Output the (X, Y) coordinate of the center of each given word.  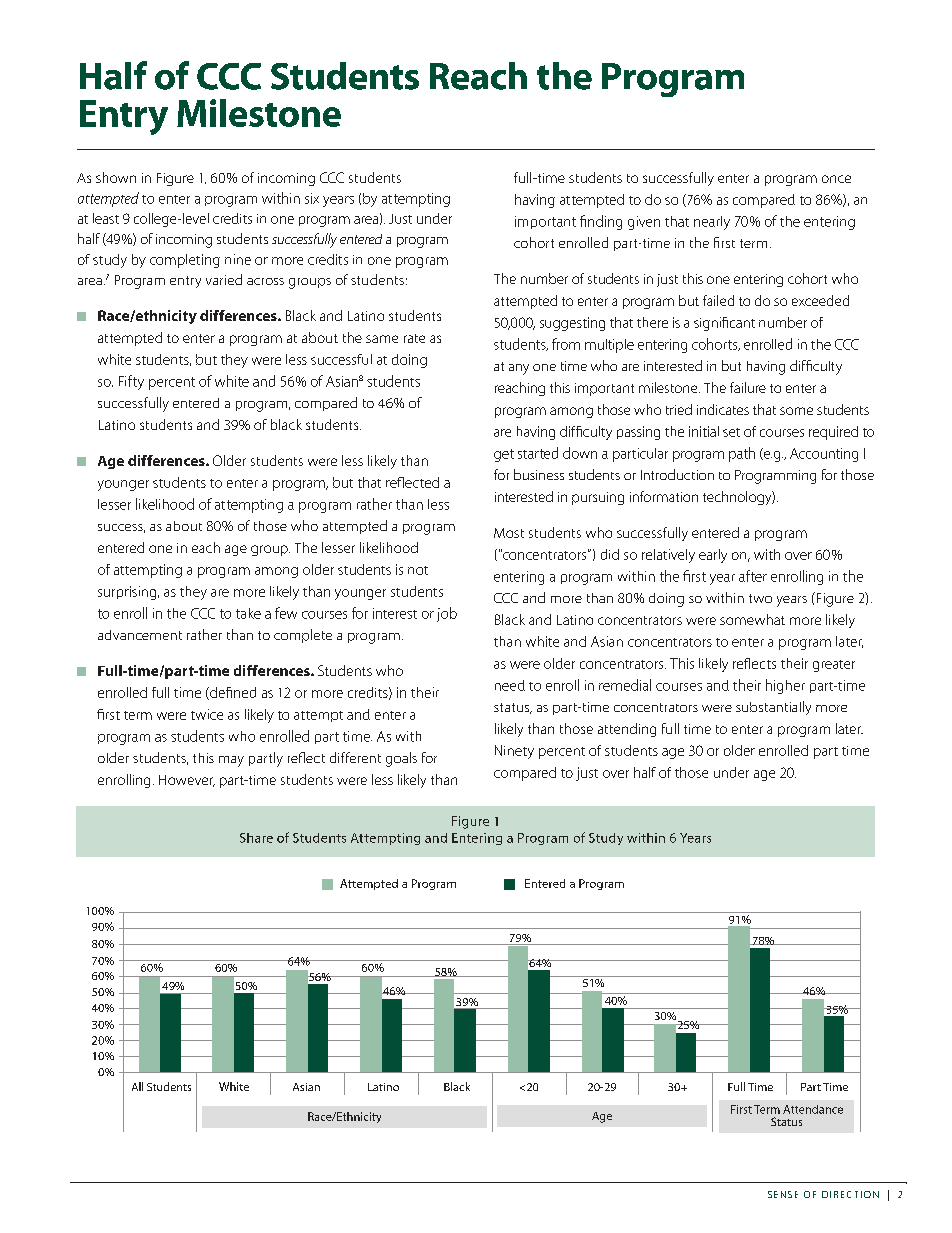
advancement (140, 635)
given (644, 223)
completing (185, 261)
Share (256, 838)
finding (601, 222)
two (760, 598)
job (447, 614)
